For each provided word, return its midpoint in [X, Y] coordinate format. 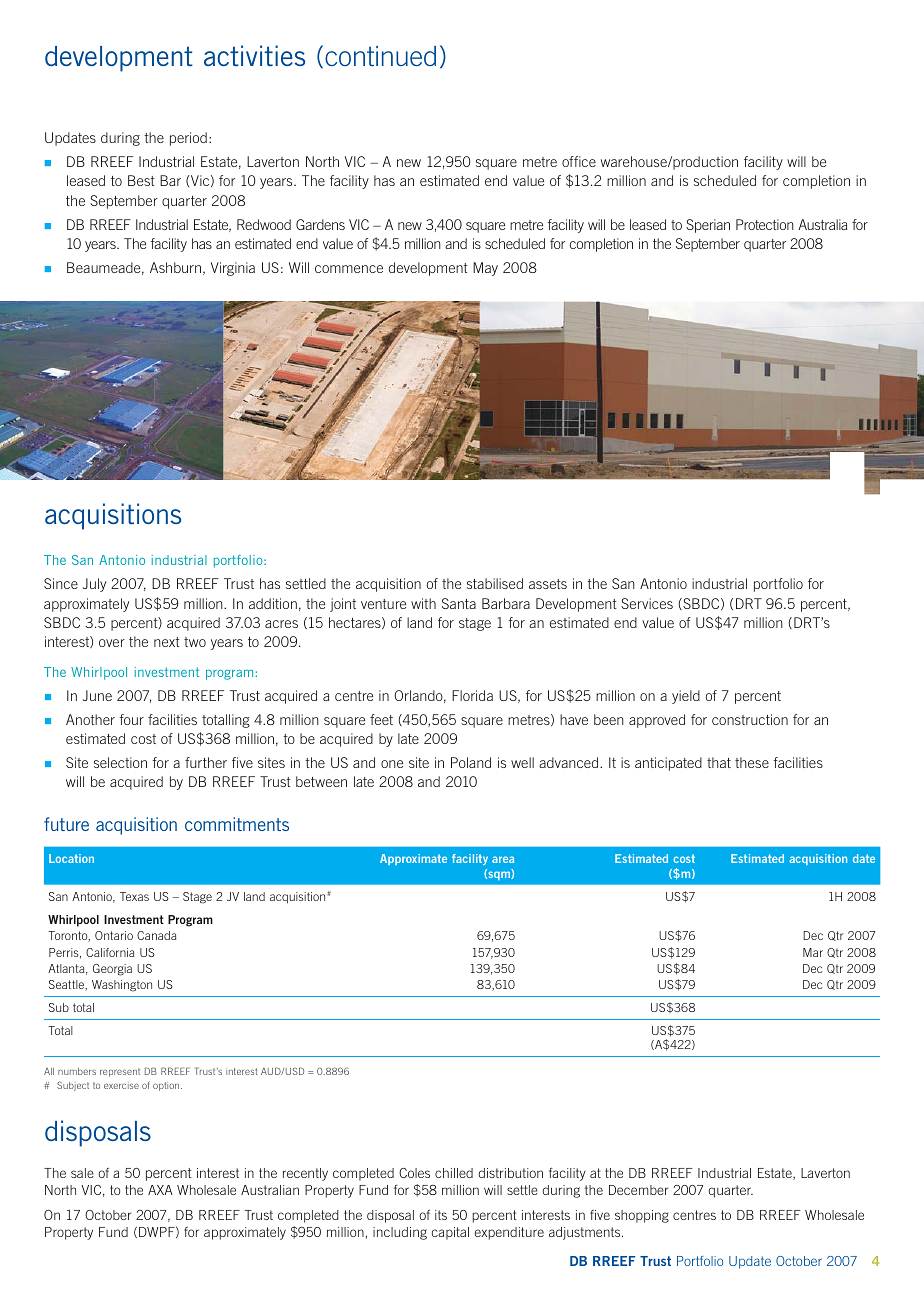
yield [686, 697]
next [167, 642]
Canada [156, 935]
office [579, 161]
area [503, 859]
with [423, 603]
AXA [160, 1190]
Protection [765, 224]
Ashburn [177, 268]
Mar [813, 952]
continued [380, 56]
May [485, 269]
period [188, 139]
